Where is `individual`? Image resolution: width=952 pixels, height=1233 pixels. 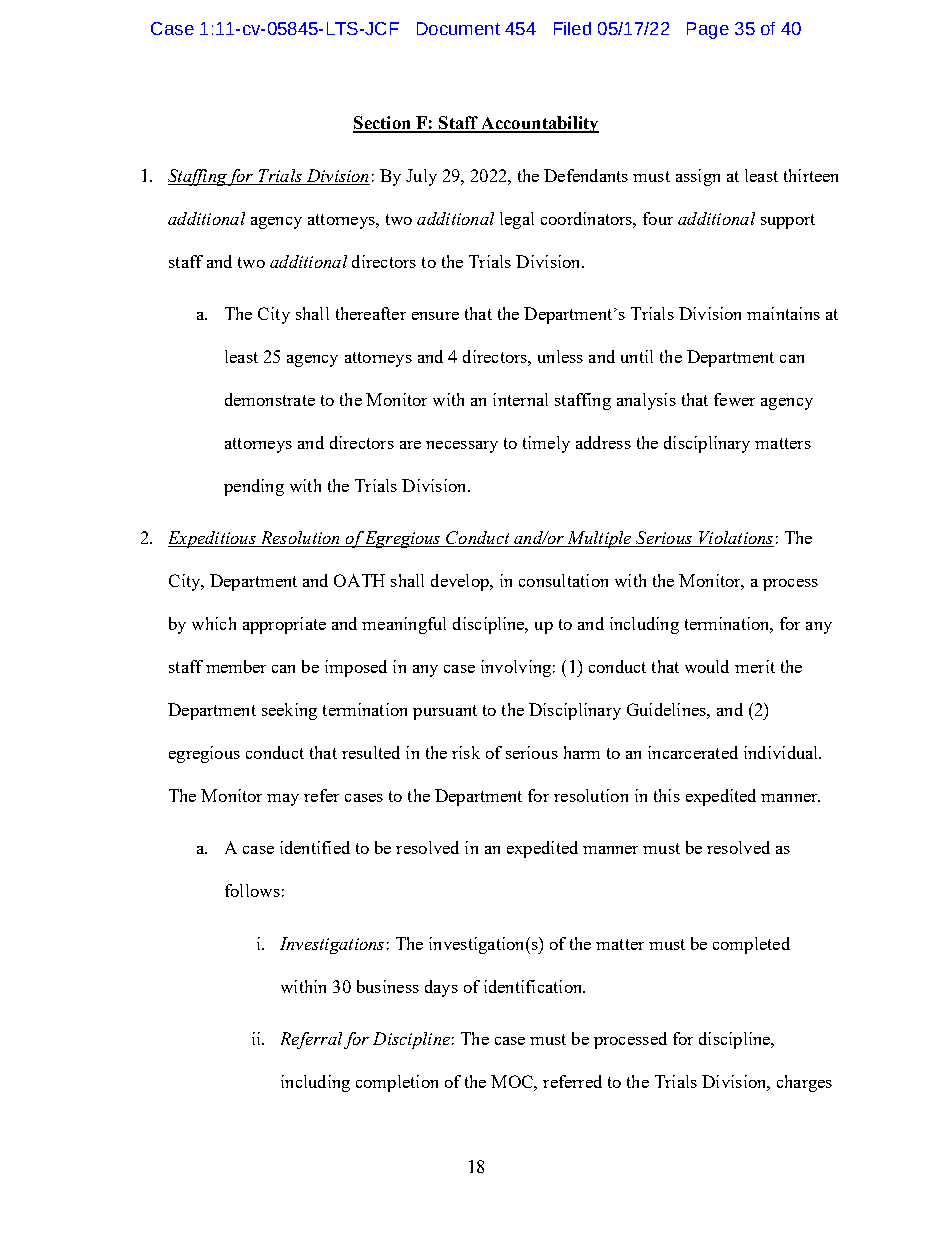
individual is located at coordinates (782, 752).
